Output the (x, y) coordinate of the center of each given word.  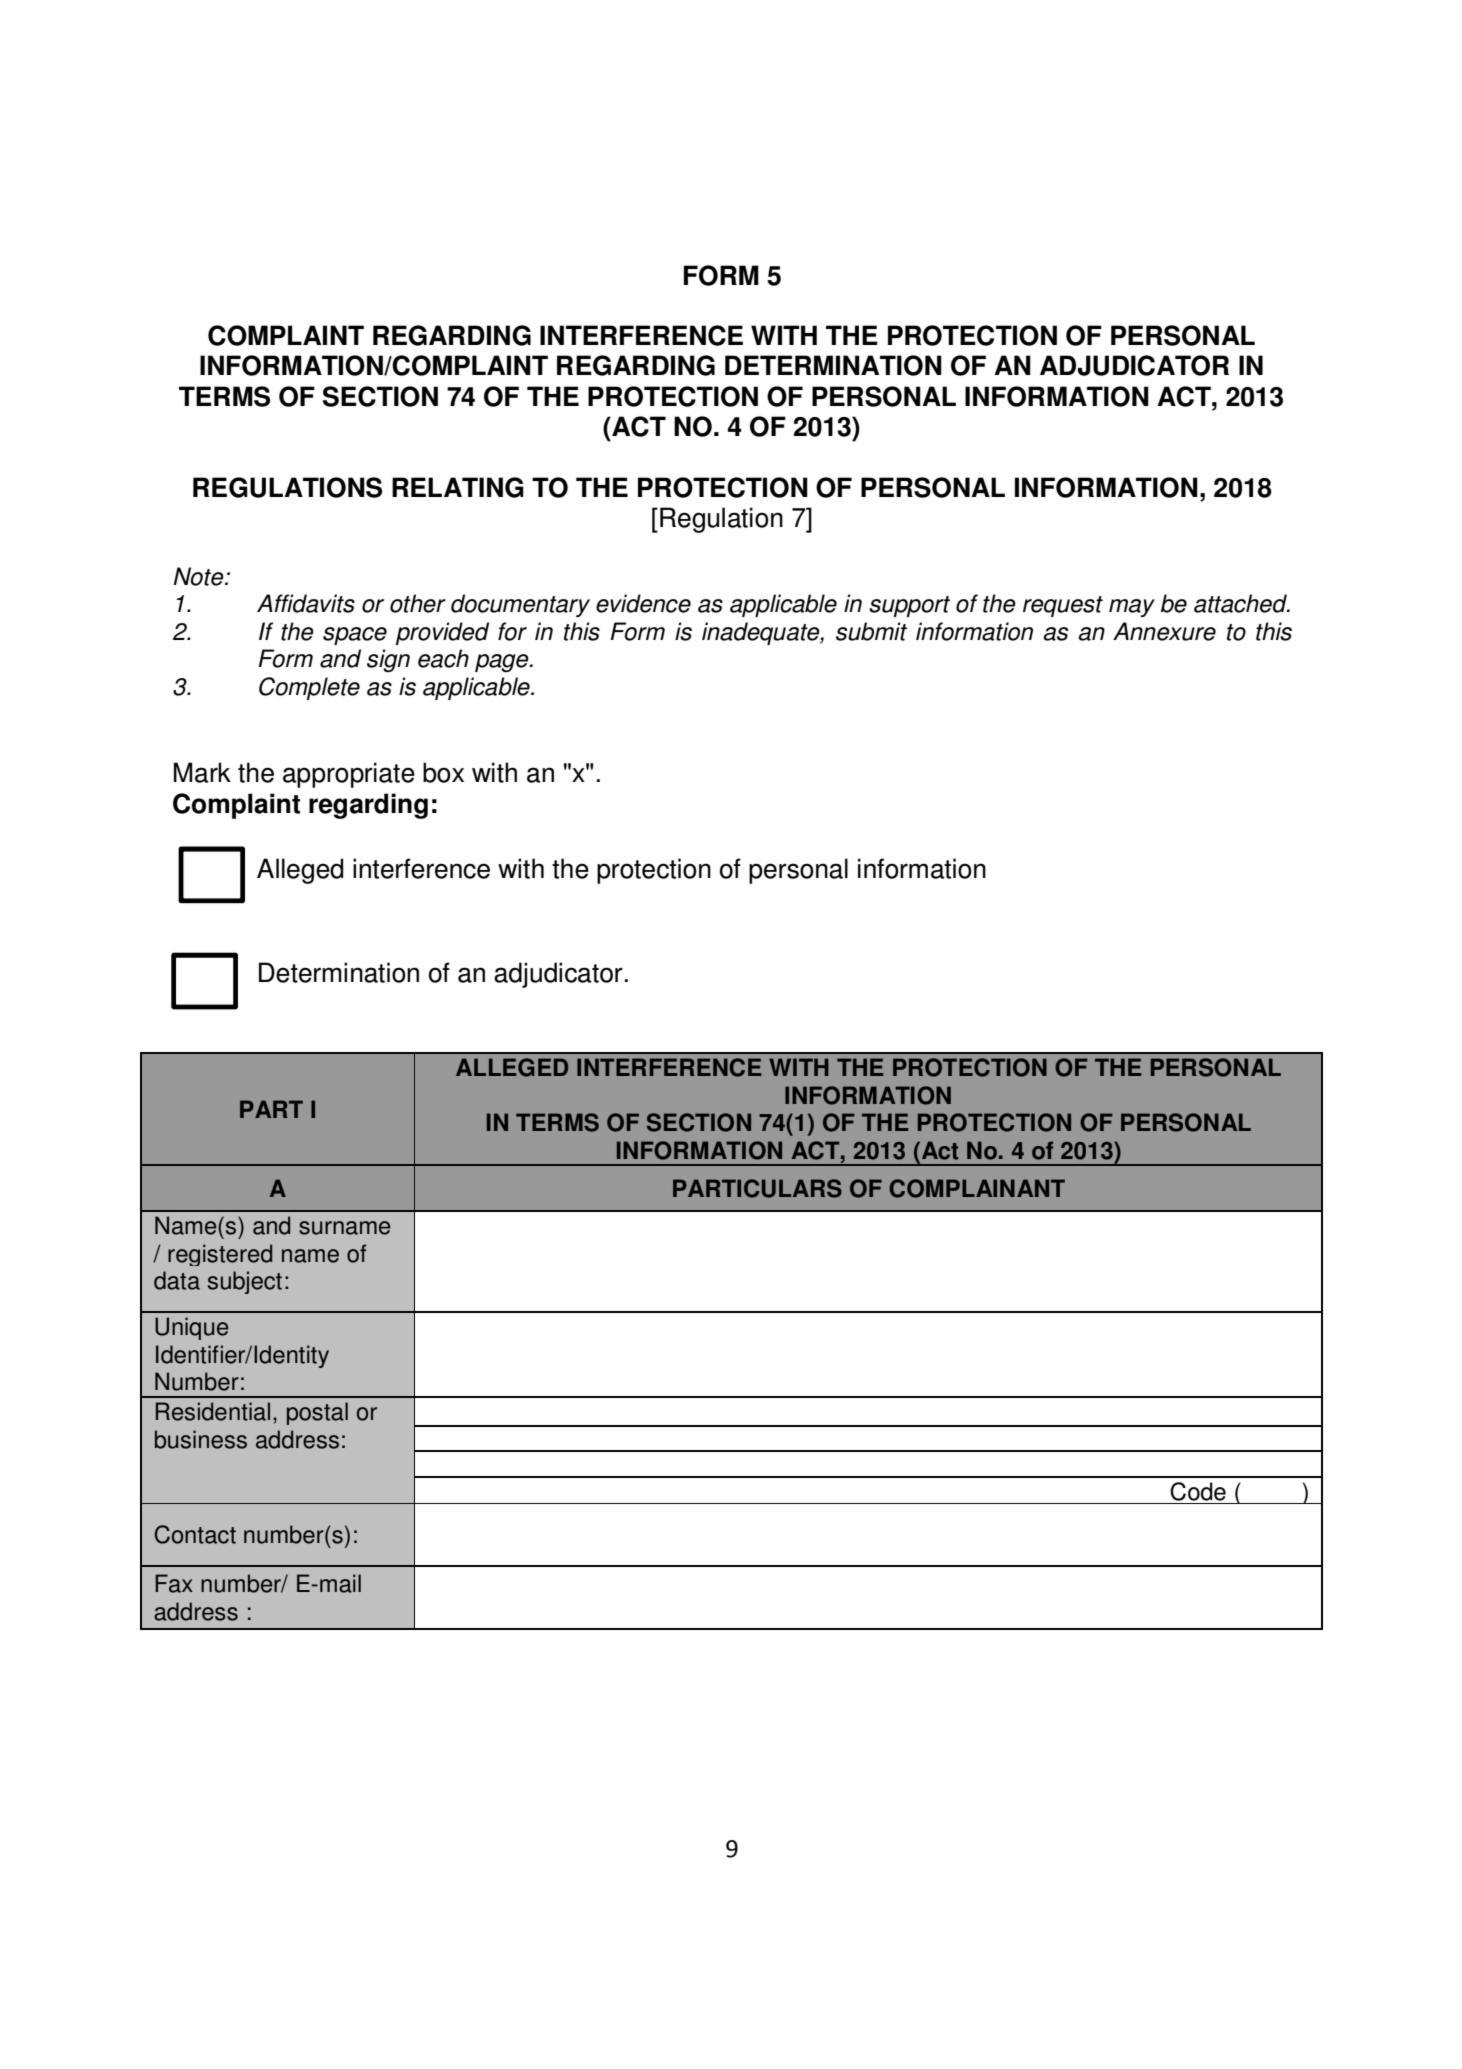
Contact (195, 1534)
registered (220, 1255)
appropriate (349, 775)
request (1063, 606)
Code (1198, 1491)
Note (199, 576)
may (1132, 608)
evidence (643, 603)
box (443, 772)
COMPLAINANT (977, 1188)
